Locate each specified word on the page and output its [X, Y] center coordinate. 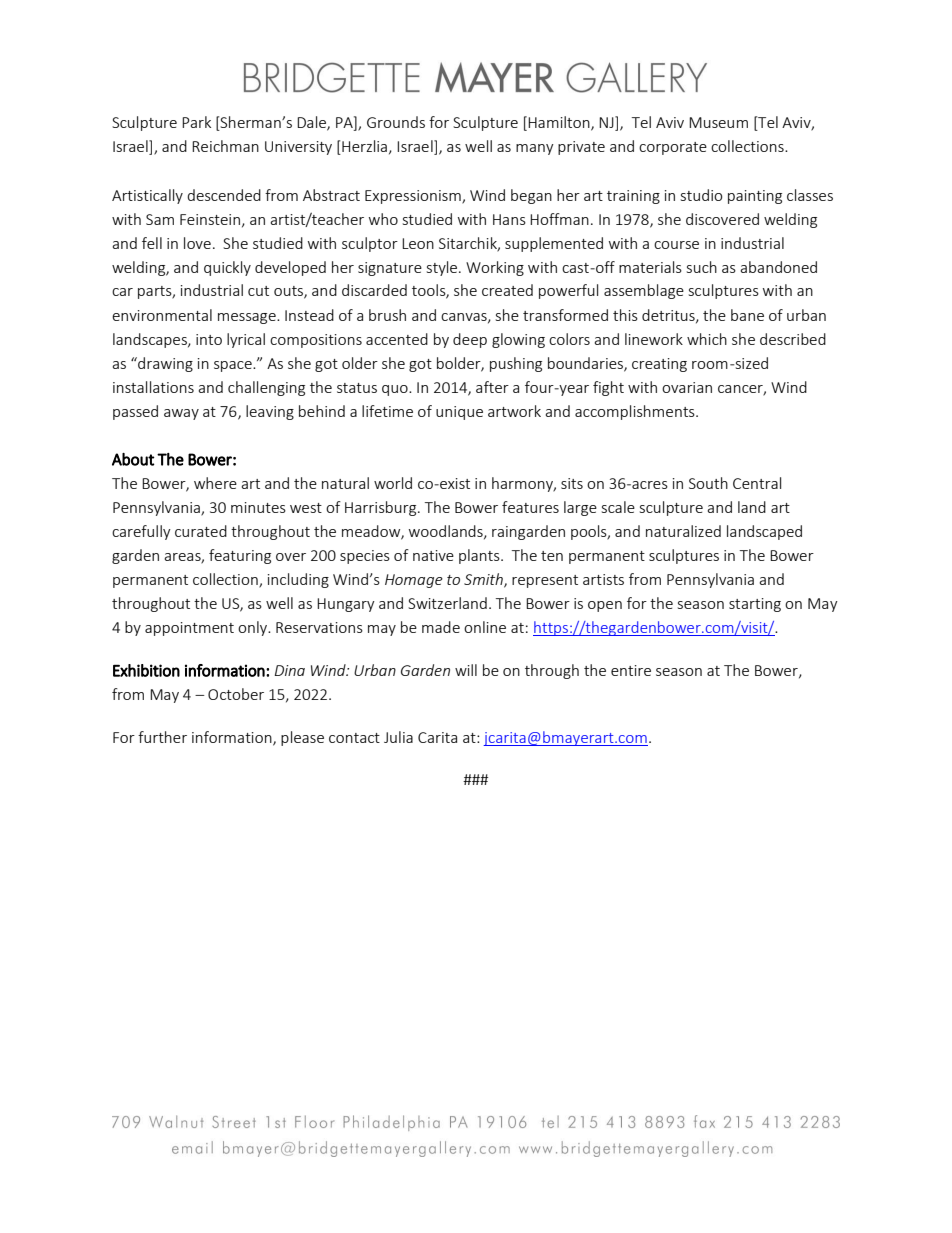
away [181, 414]
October [236, 694]
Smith [484, 580]
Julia [398, 737]
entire [631, 670]
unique [459, 413]
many [535, 149]
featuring [240, 556]
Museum [718, 122]
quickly [227, 268]
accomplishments [636, 412]
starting [755, 605]
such [702, 267]
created [507, 290]
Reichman [225, 146]
